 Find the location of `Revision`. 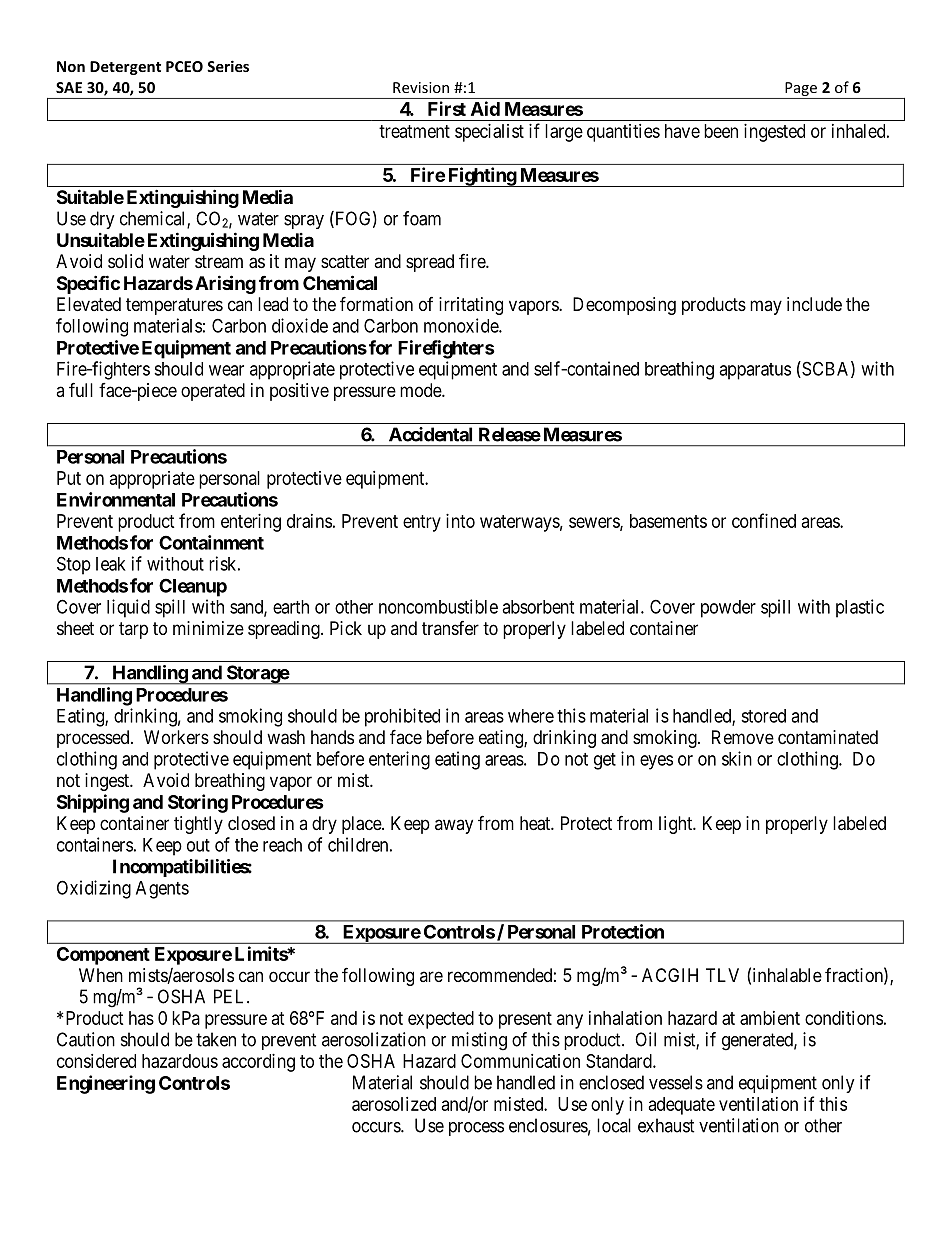

Revision is located at coordinates (421, 87).
